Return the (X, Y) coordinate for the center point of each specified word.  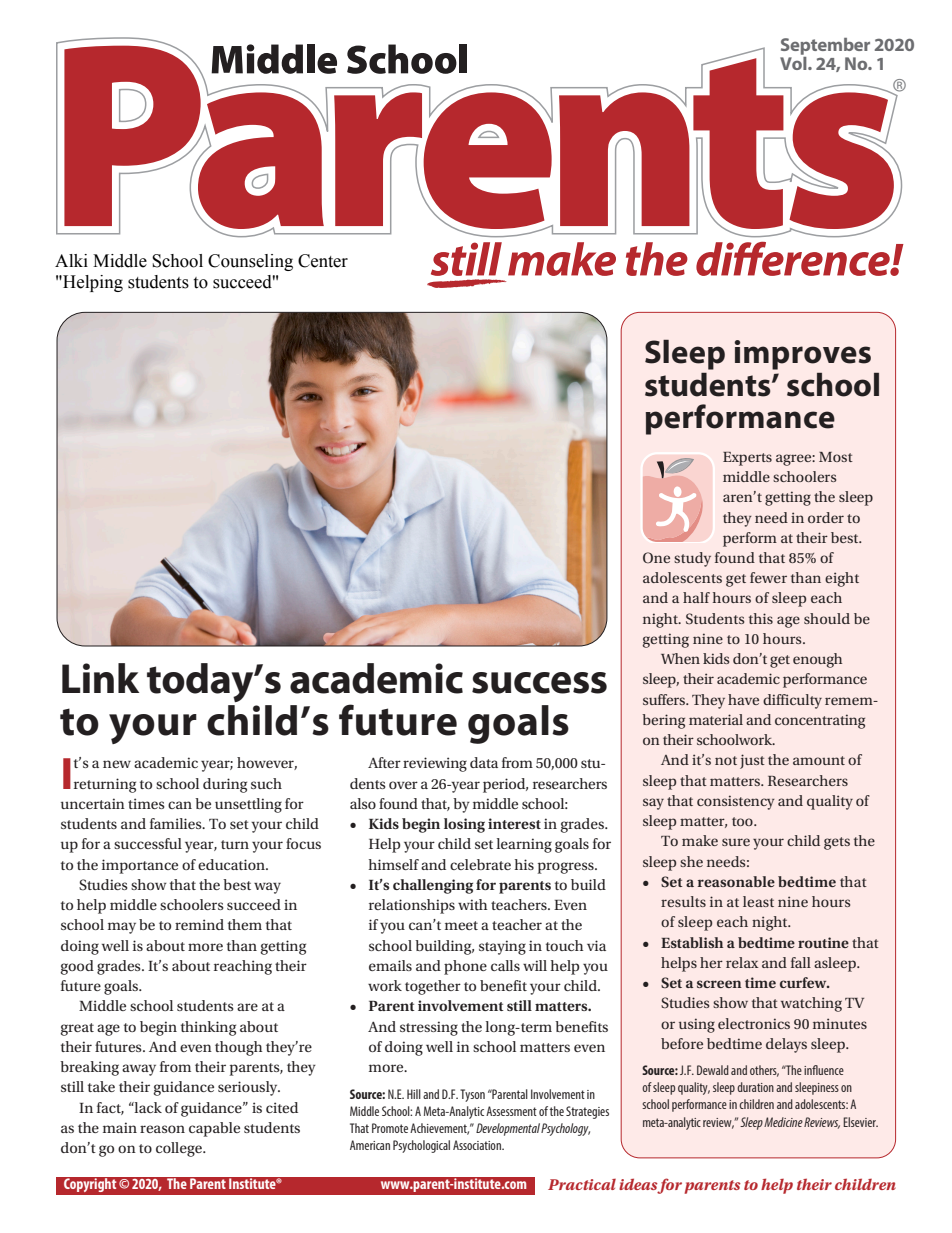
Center (323, 261)
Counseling (250, 262)
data (484, 762)
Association (478, 1145)
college (180, 1149)
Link (100, 678)
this (761, 618)
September (825, 48)
